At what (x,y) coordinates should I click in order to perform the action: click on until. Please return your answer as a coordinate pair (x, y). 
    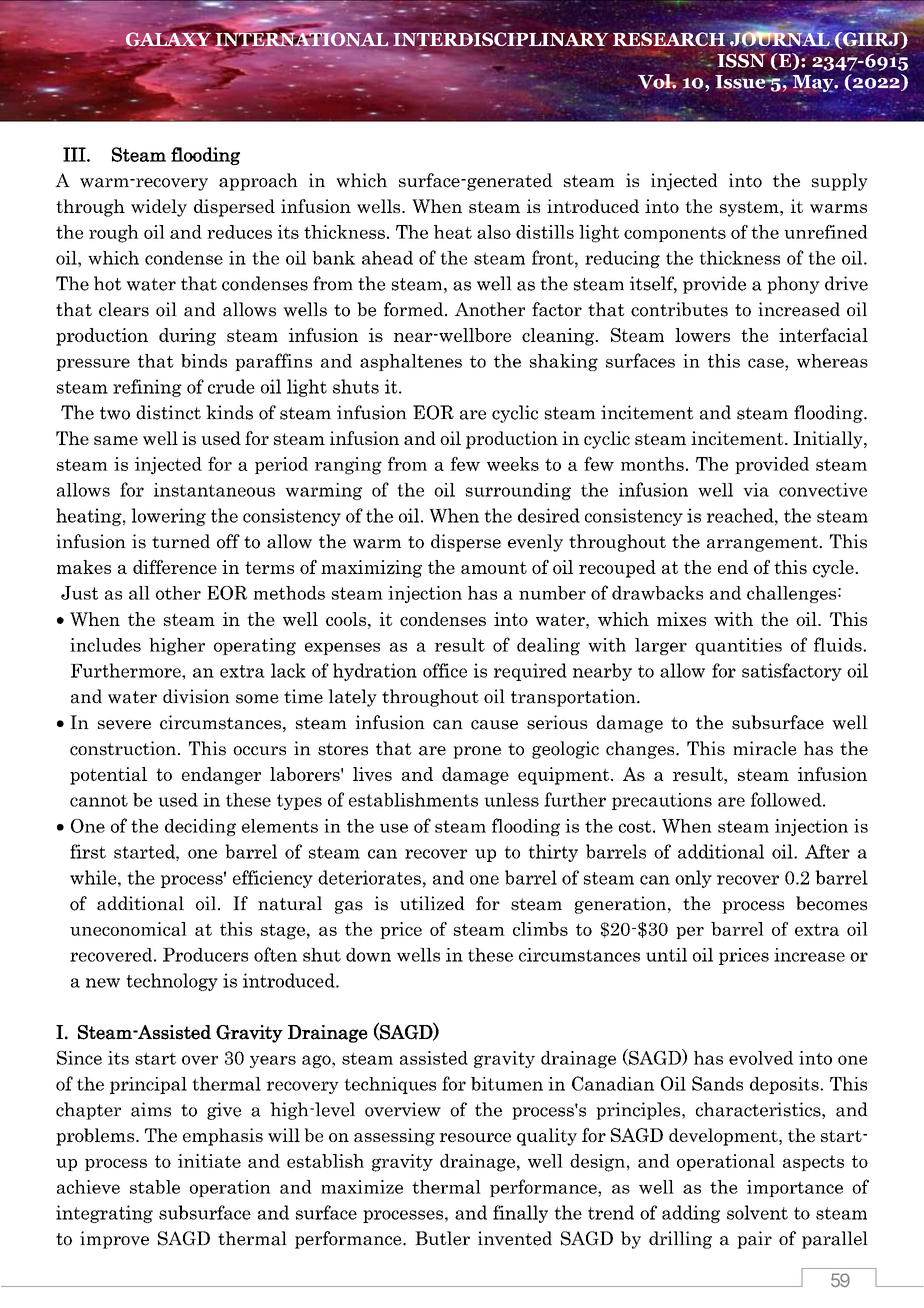
    Looking at the image, I should click on (666, 955).
